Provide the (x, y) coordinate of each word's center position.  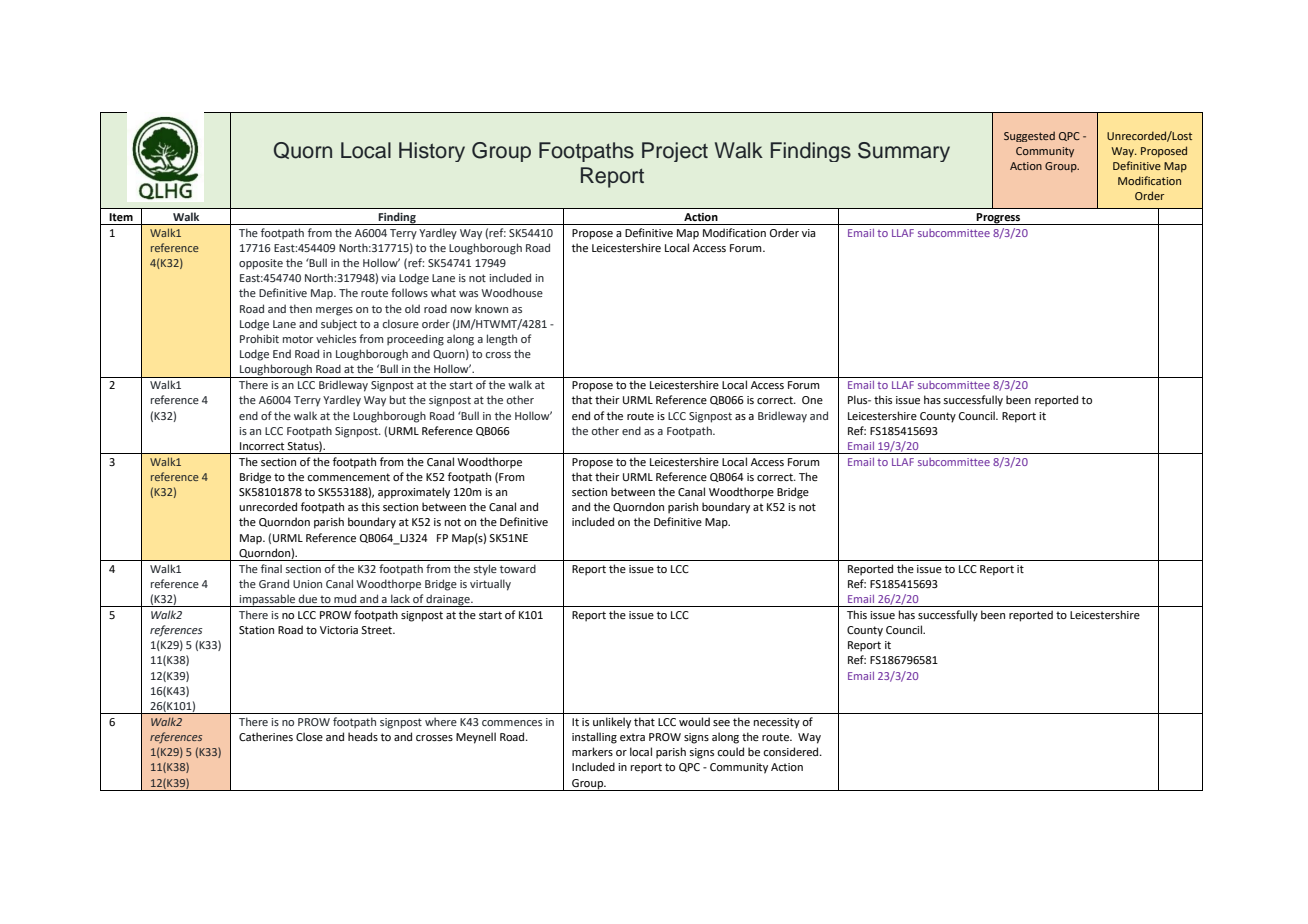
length (502, 340)
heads (363, 736)
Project (675, 152)
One (812, 400)
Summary (904, 152)
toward (518, 568)
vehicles (336, 338)
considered (792, 751)
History (432, 152)
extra (632, 737)
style (485, 570)
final (271, 568)
